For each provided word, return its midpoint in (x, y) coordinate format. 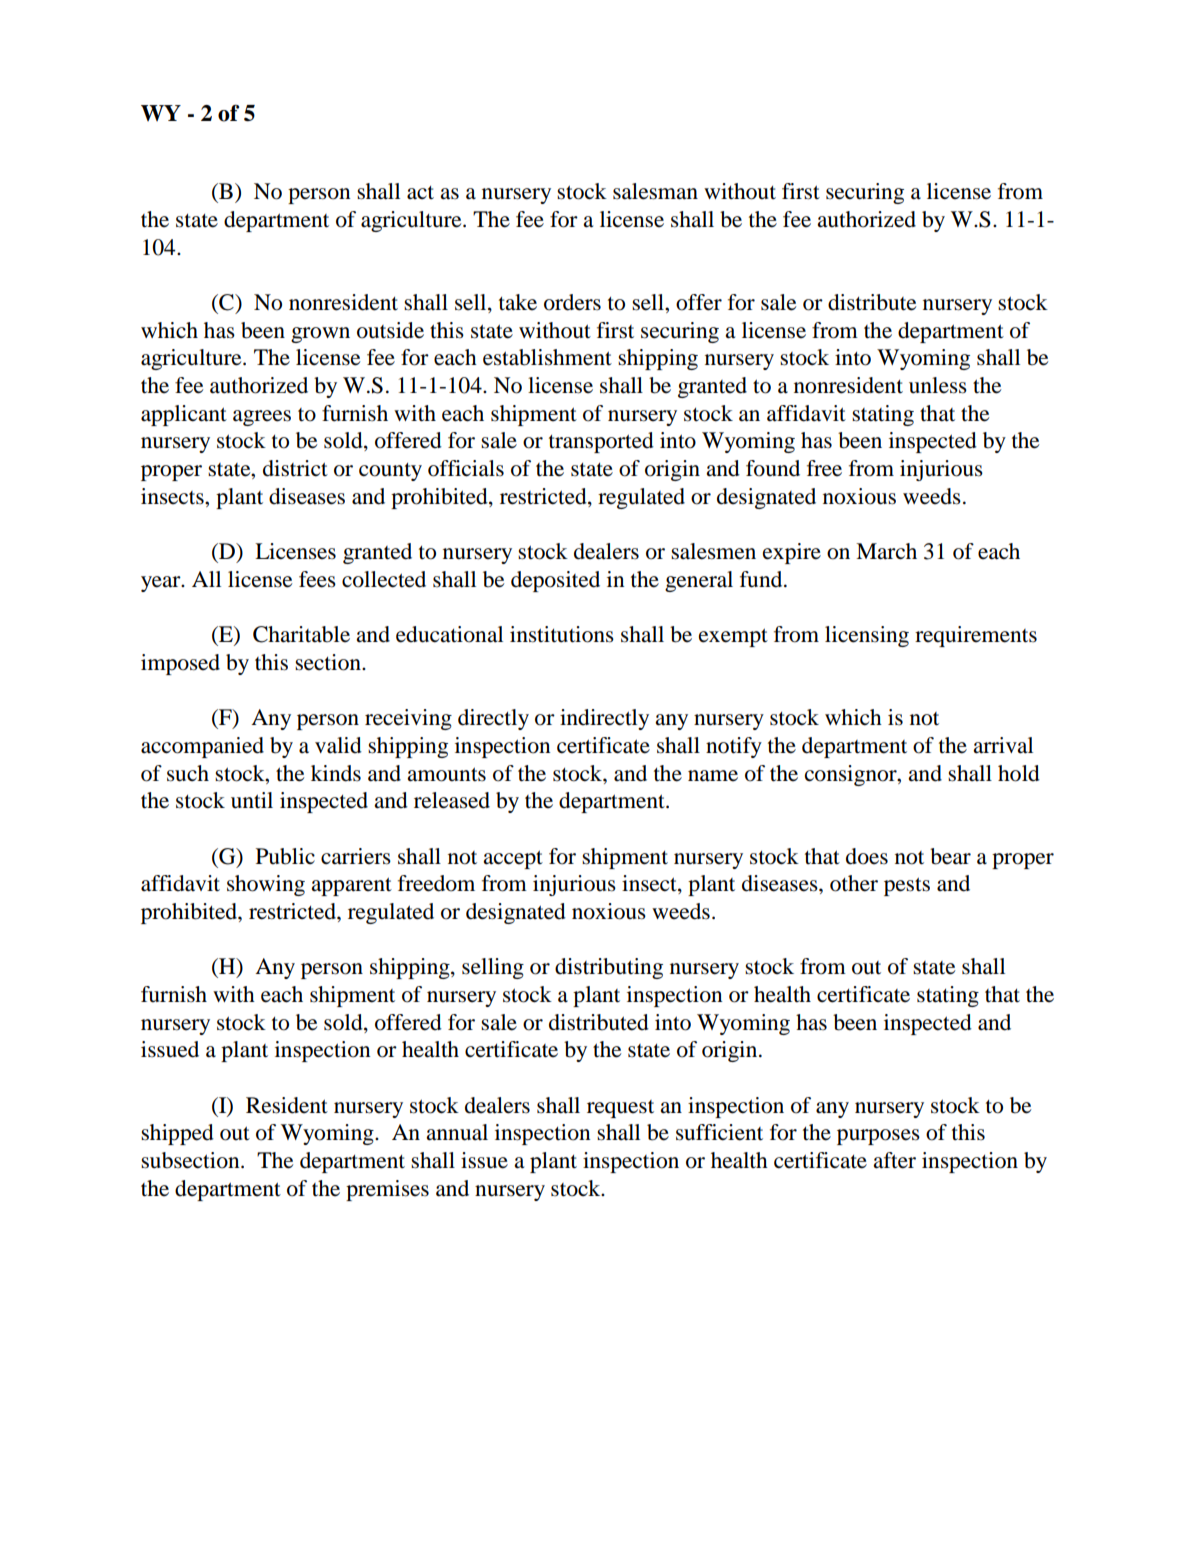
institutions (562, 634)
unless (938, 385)
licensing (867, 636)
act (420, 192)
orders (572, 302)
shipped (177, 1134)
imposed (180, 664)
